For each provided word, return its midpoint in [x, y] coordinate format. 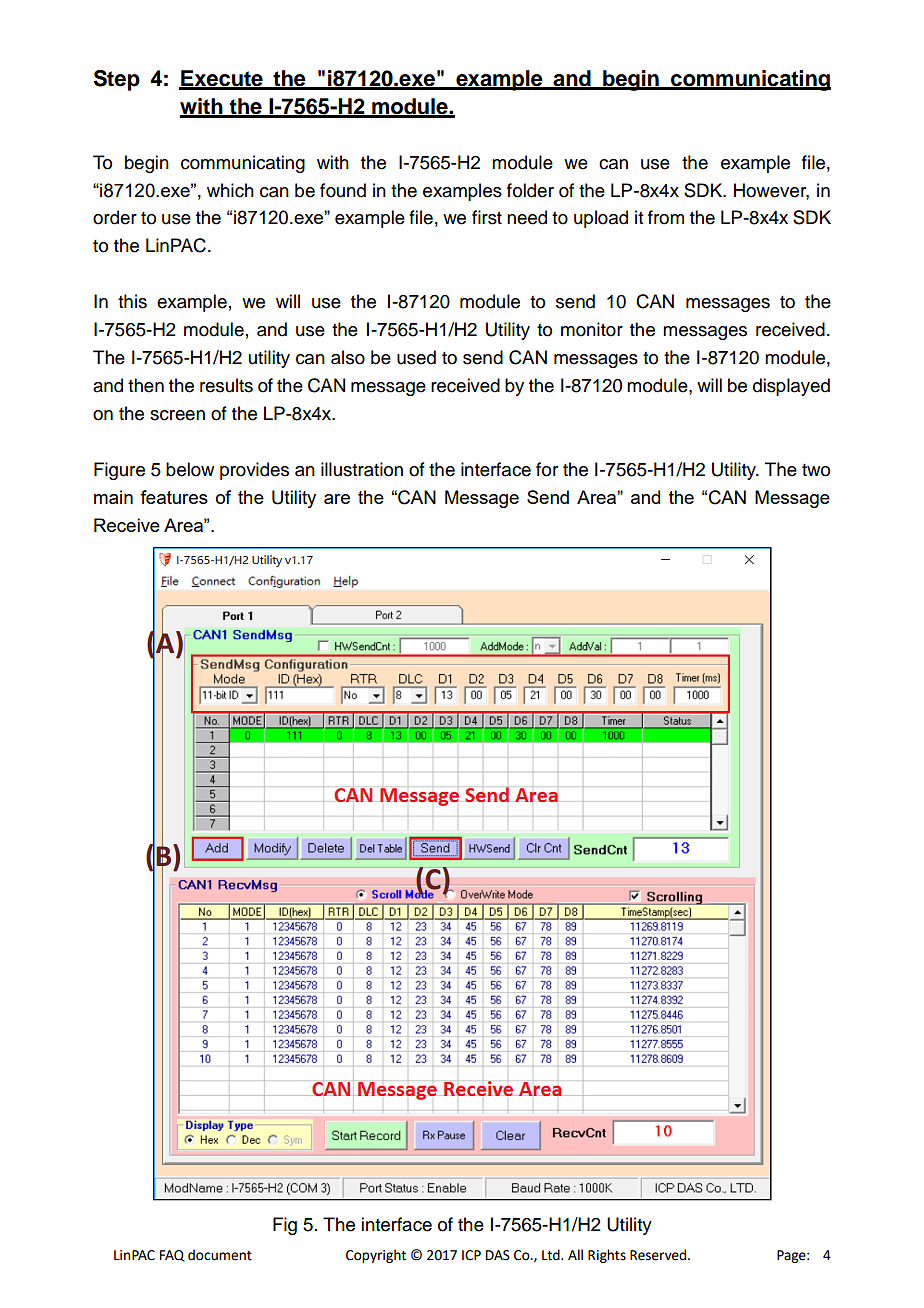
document [220, 1255]
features [174, 497]
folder [530, 190]
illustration [362, 469]
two [816, 470]
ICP [471, 1255]
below [190, 469]
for [547, 469]
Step [117, 80]
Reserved [658, 1255]
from [666, 217]
